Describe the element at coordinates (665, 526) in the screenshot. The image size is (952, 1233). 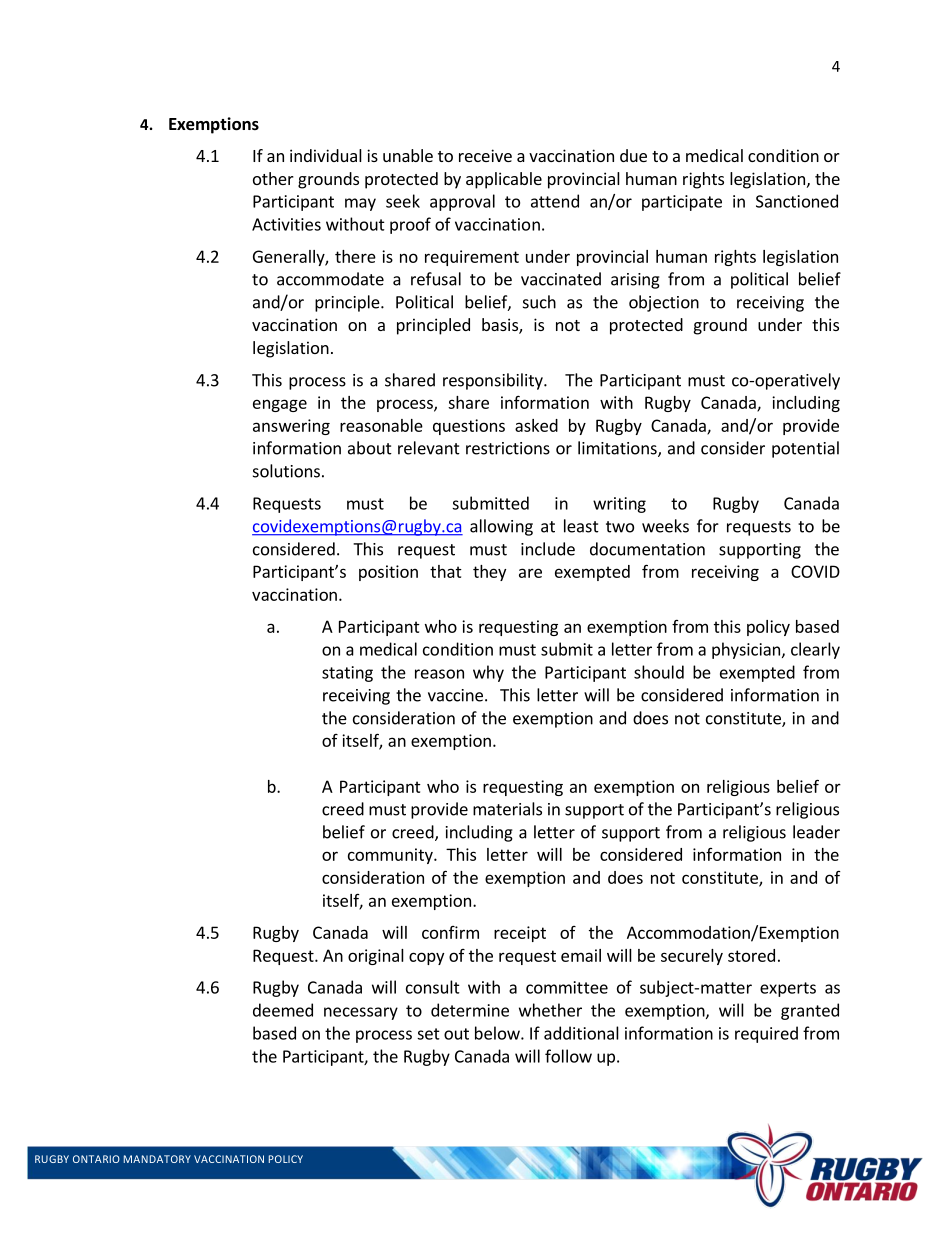
I see `weeks` at that location.
